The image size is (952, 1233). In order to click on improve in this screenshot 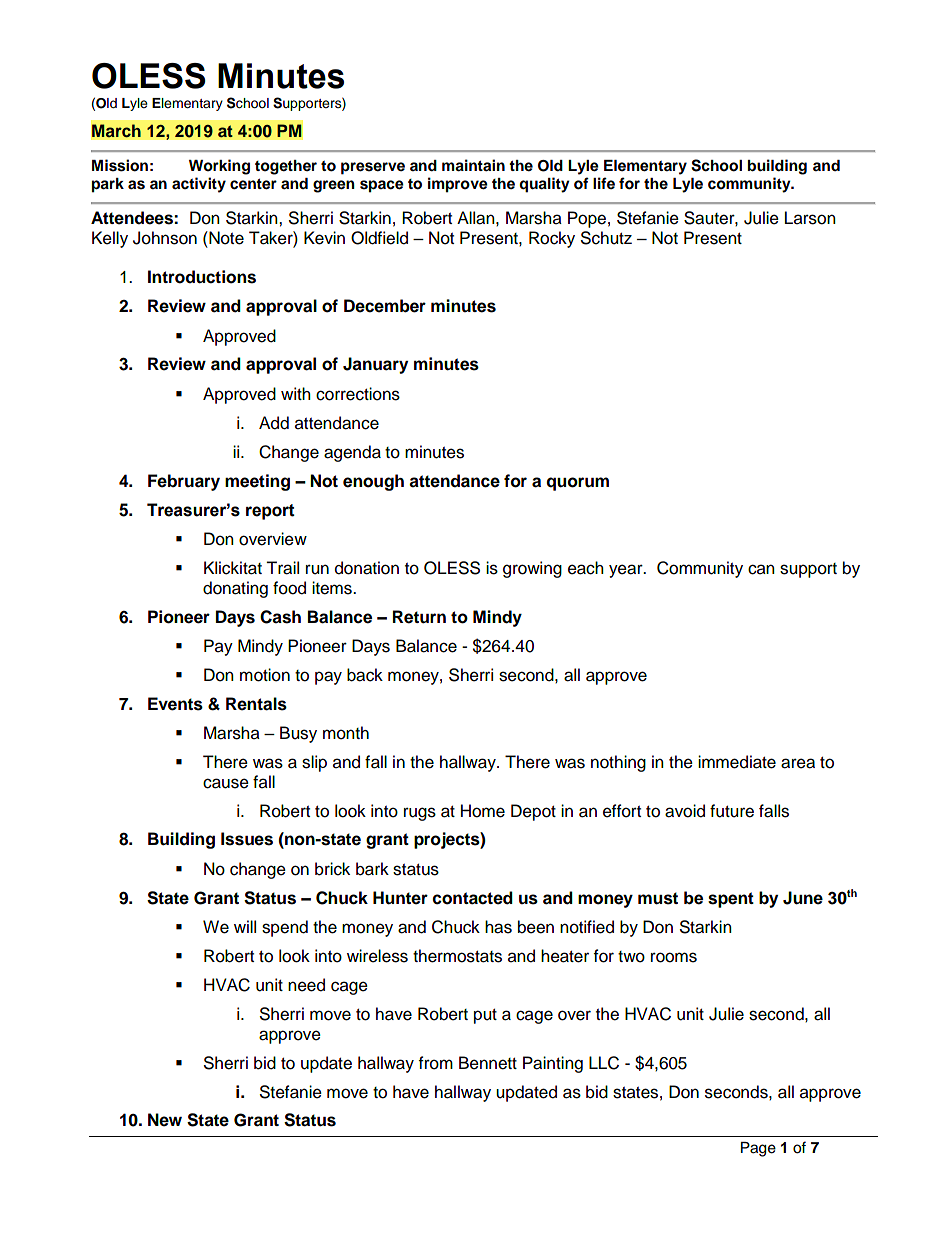, I will do `click(458, 185)`.
